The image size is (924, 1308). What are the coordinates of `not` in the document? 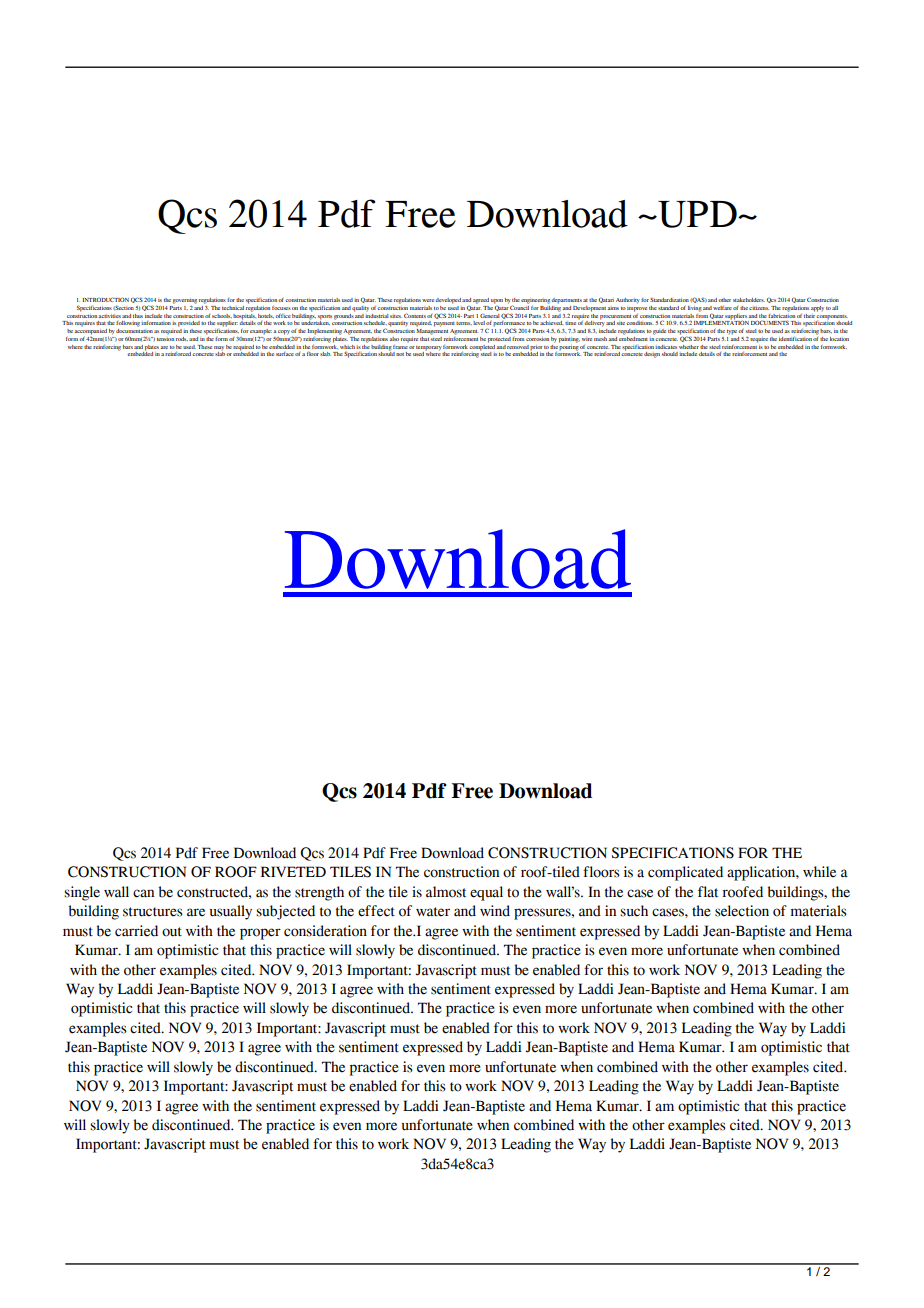 It's located at (400, 354).
